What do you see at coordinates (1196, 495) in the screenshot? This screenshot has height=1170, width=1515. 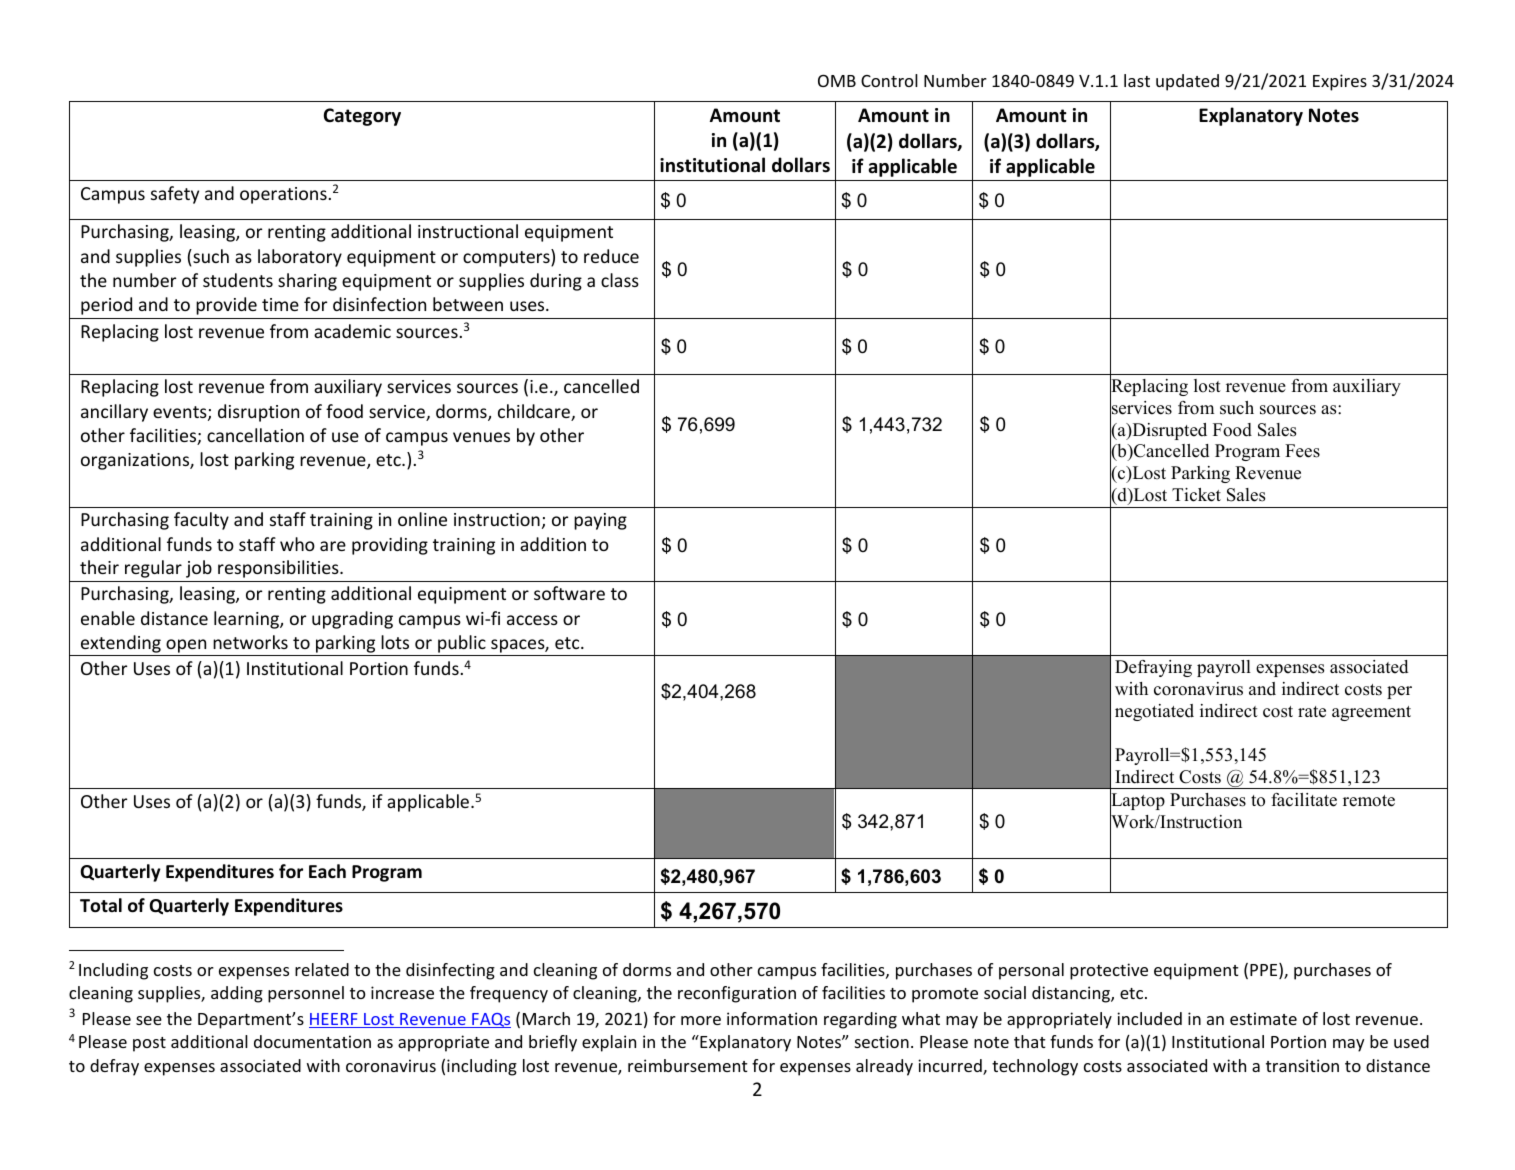 I see `Ticket` at bounding box center [1196, 495].
